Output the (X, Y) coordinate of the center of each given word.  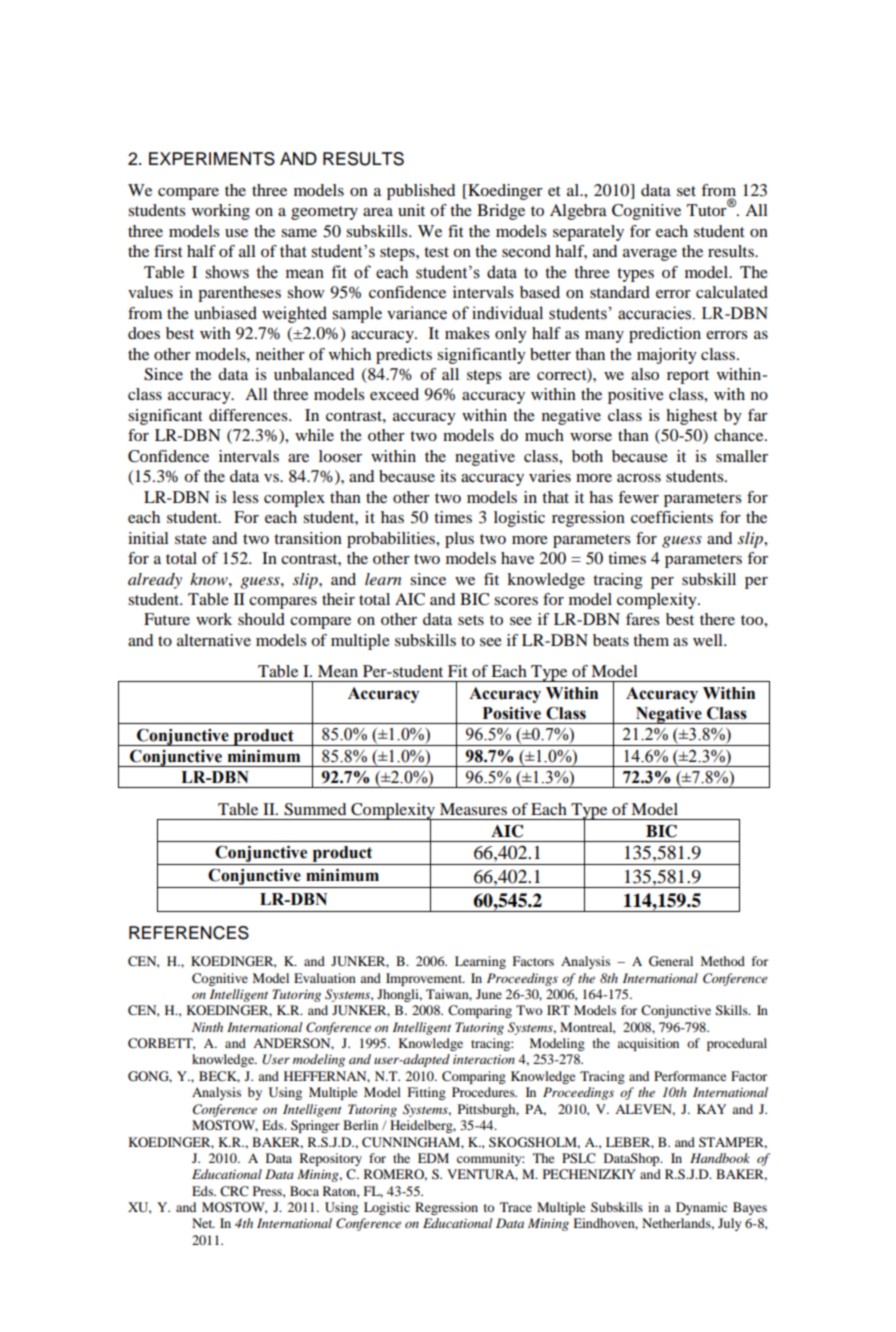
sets (471, 620)
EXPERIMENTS (212, 159)
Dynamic (701, 1208)
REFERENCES (189, 933)
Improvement (425, 979)
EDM (433, 1158)
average (650, 255)
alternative (214, 640)
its (448, 476)
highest (692, 417)
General (671, 961)
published (421, 192)
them (651, 640)
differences (249, 415)
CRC (234, 1191)
